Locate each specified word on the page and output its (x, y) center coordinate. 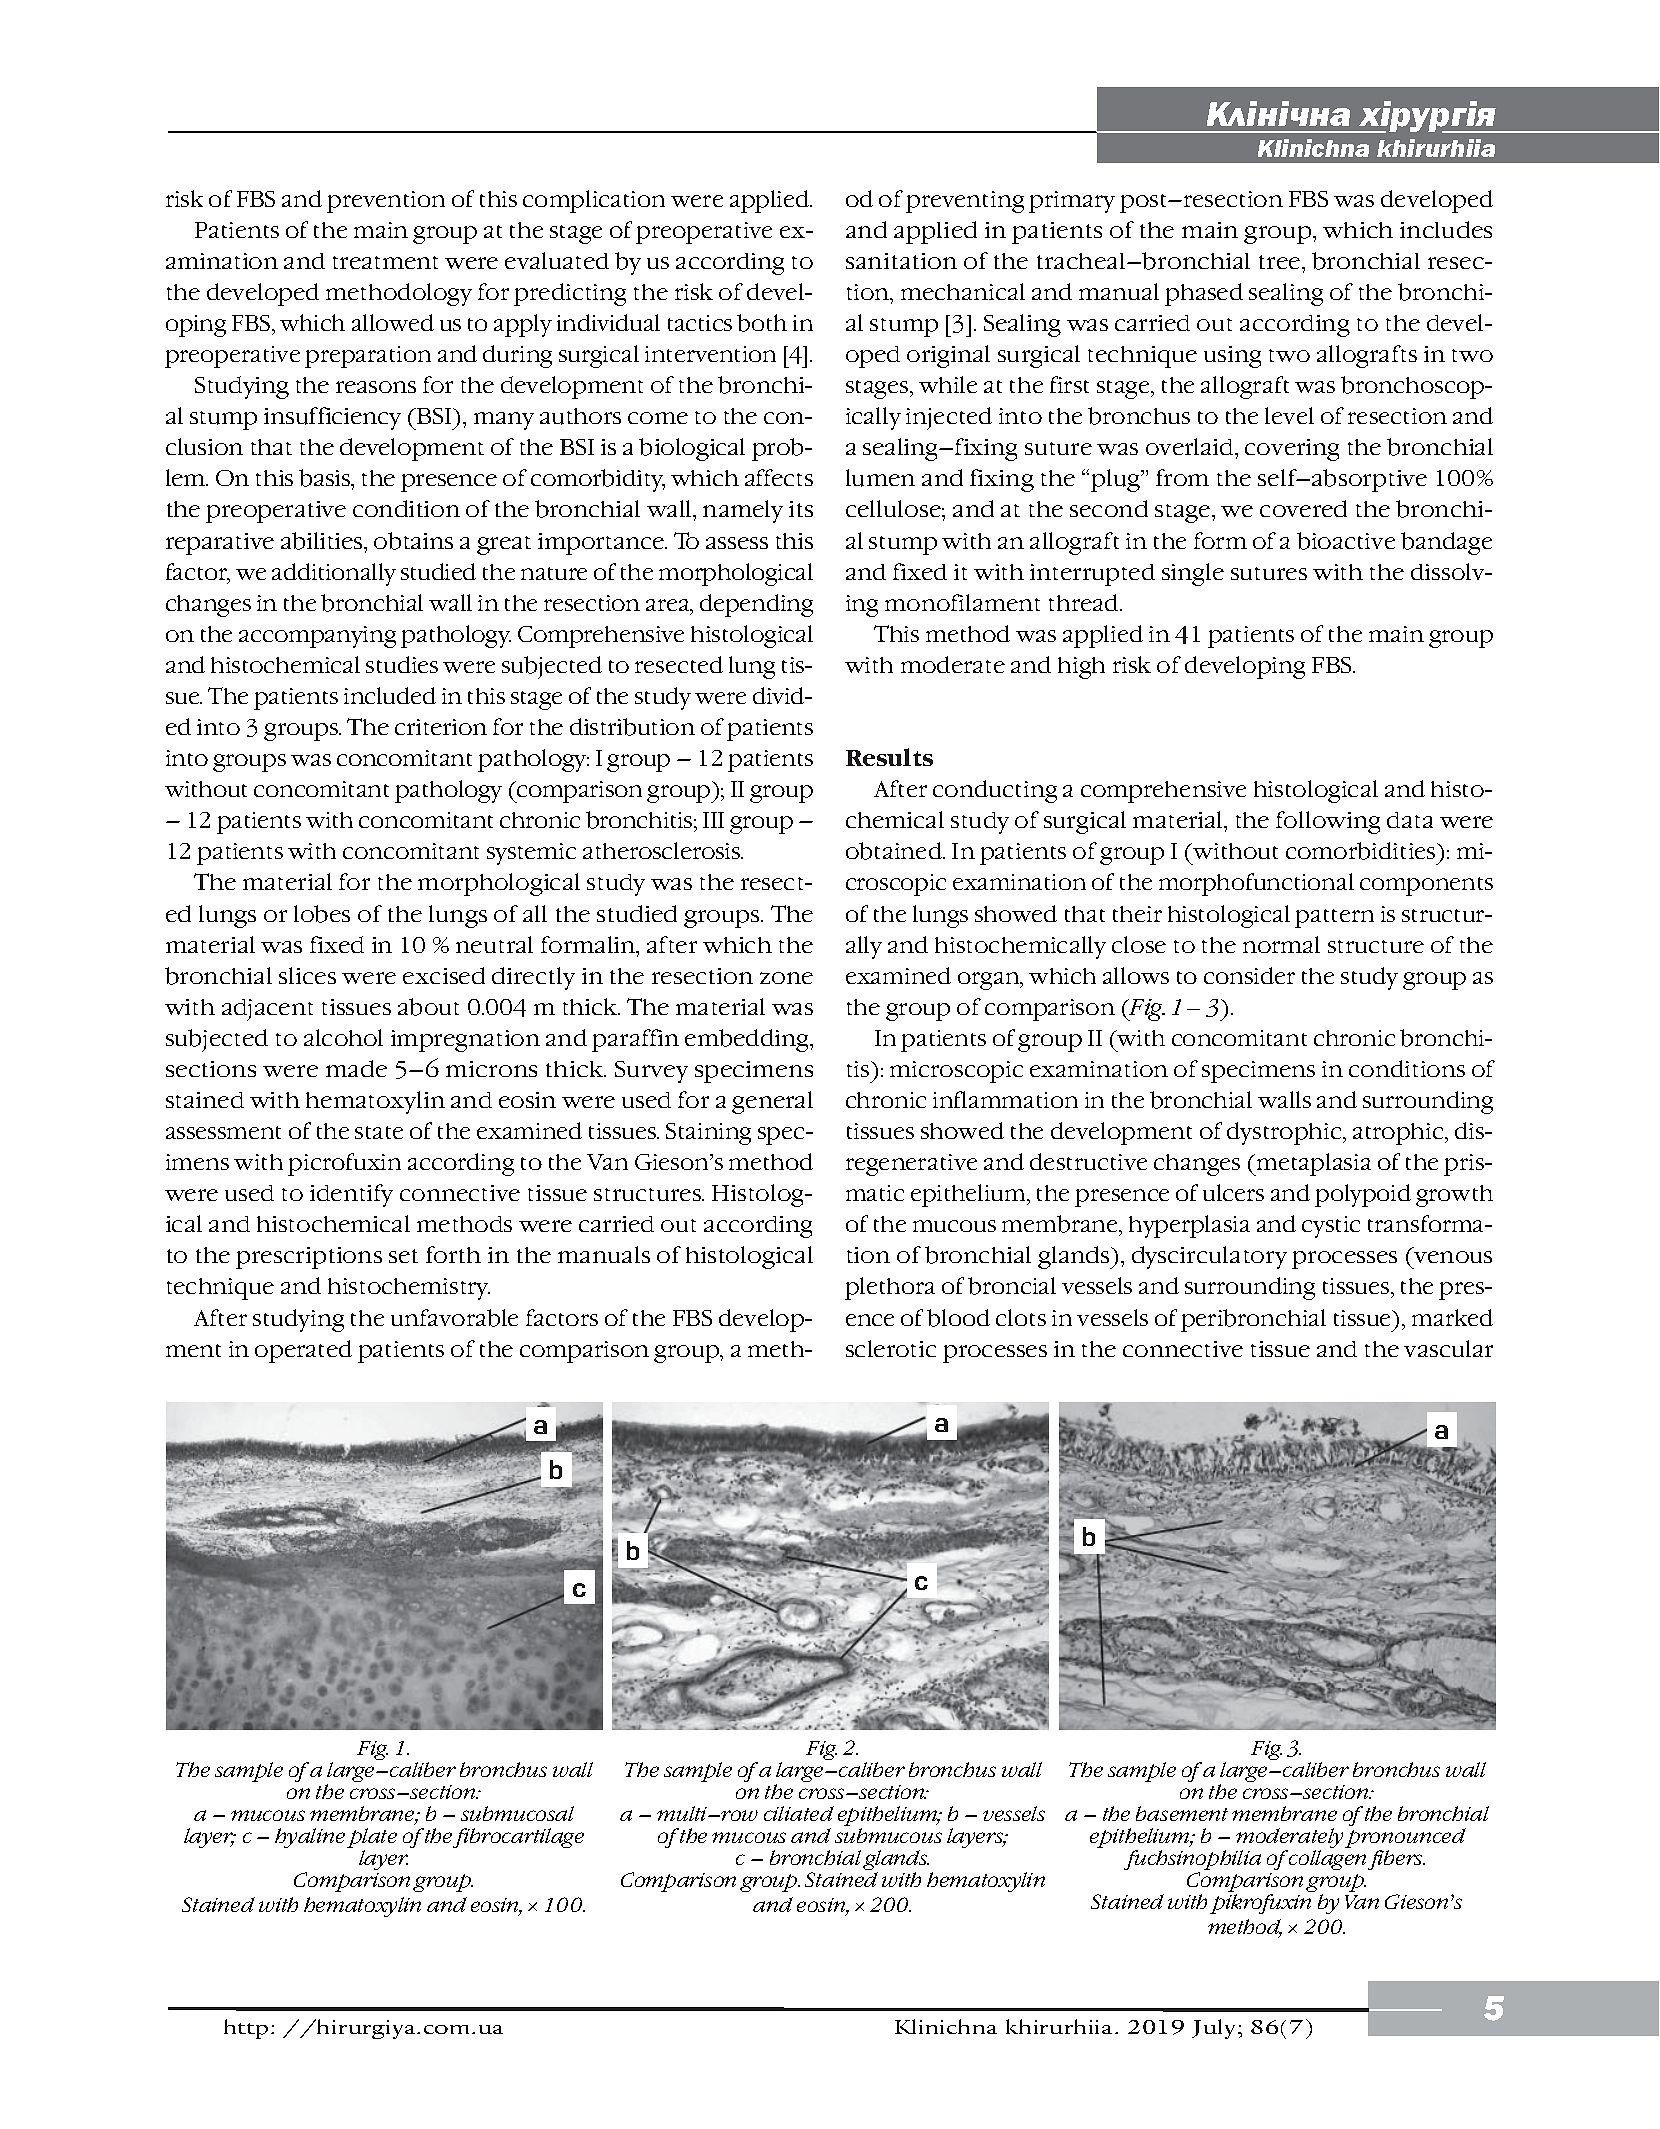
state (379, 1132)
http (246, 2029)
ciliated (799, 1813)
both (762, 323)
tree (1281, 262)
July (1215, 2029)
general (772, 1102)
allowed (393, 322)
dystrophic (1285, 1133)
